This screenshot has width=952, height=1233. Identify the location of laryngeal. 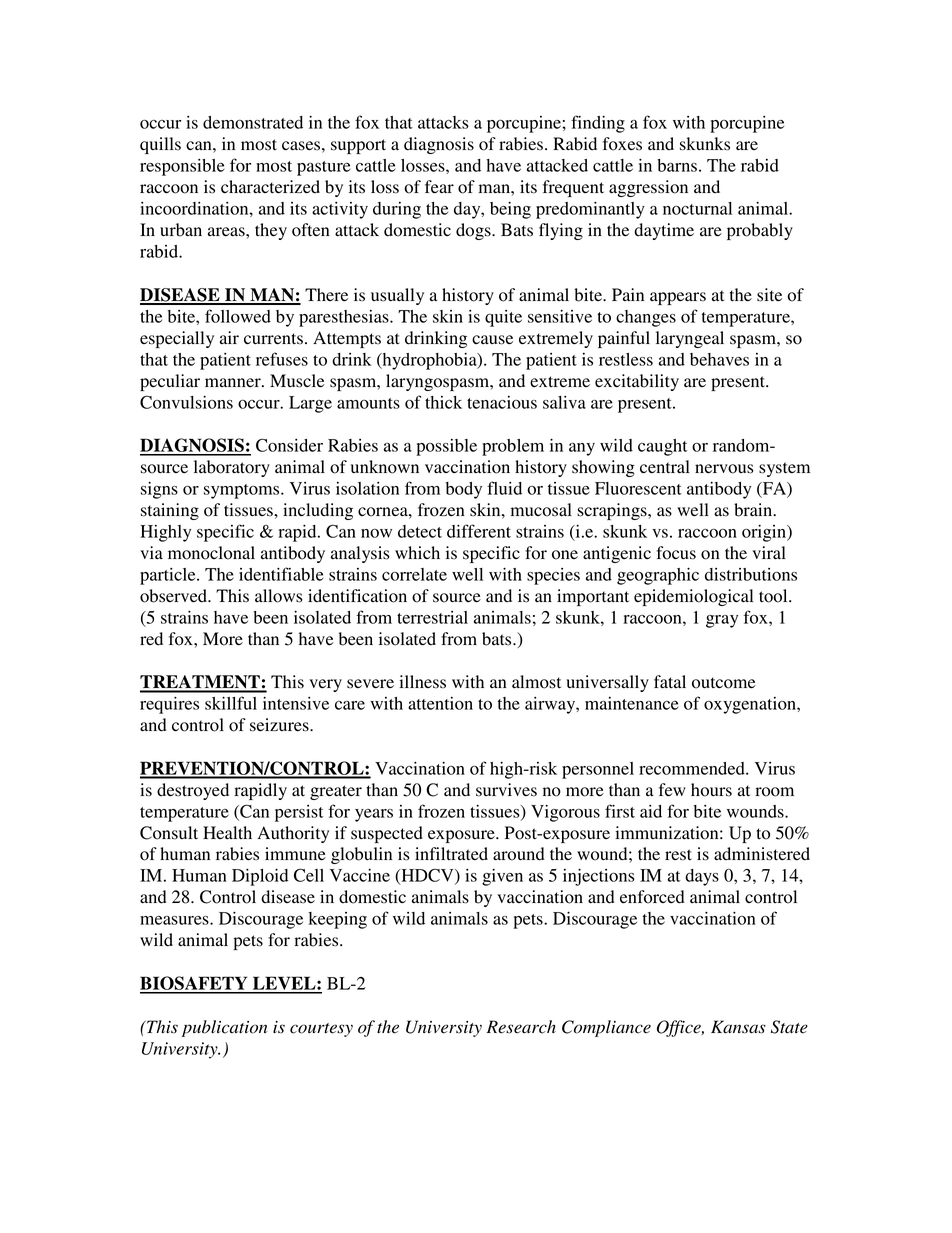
(690, 339).
